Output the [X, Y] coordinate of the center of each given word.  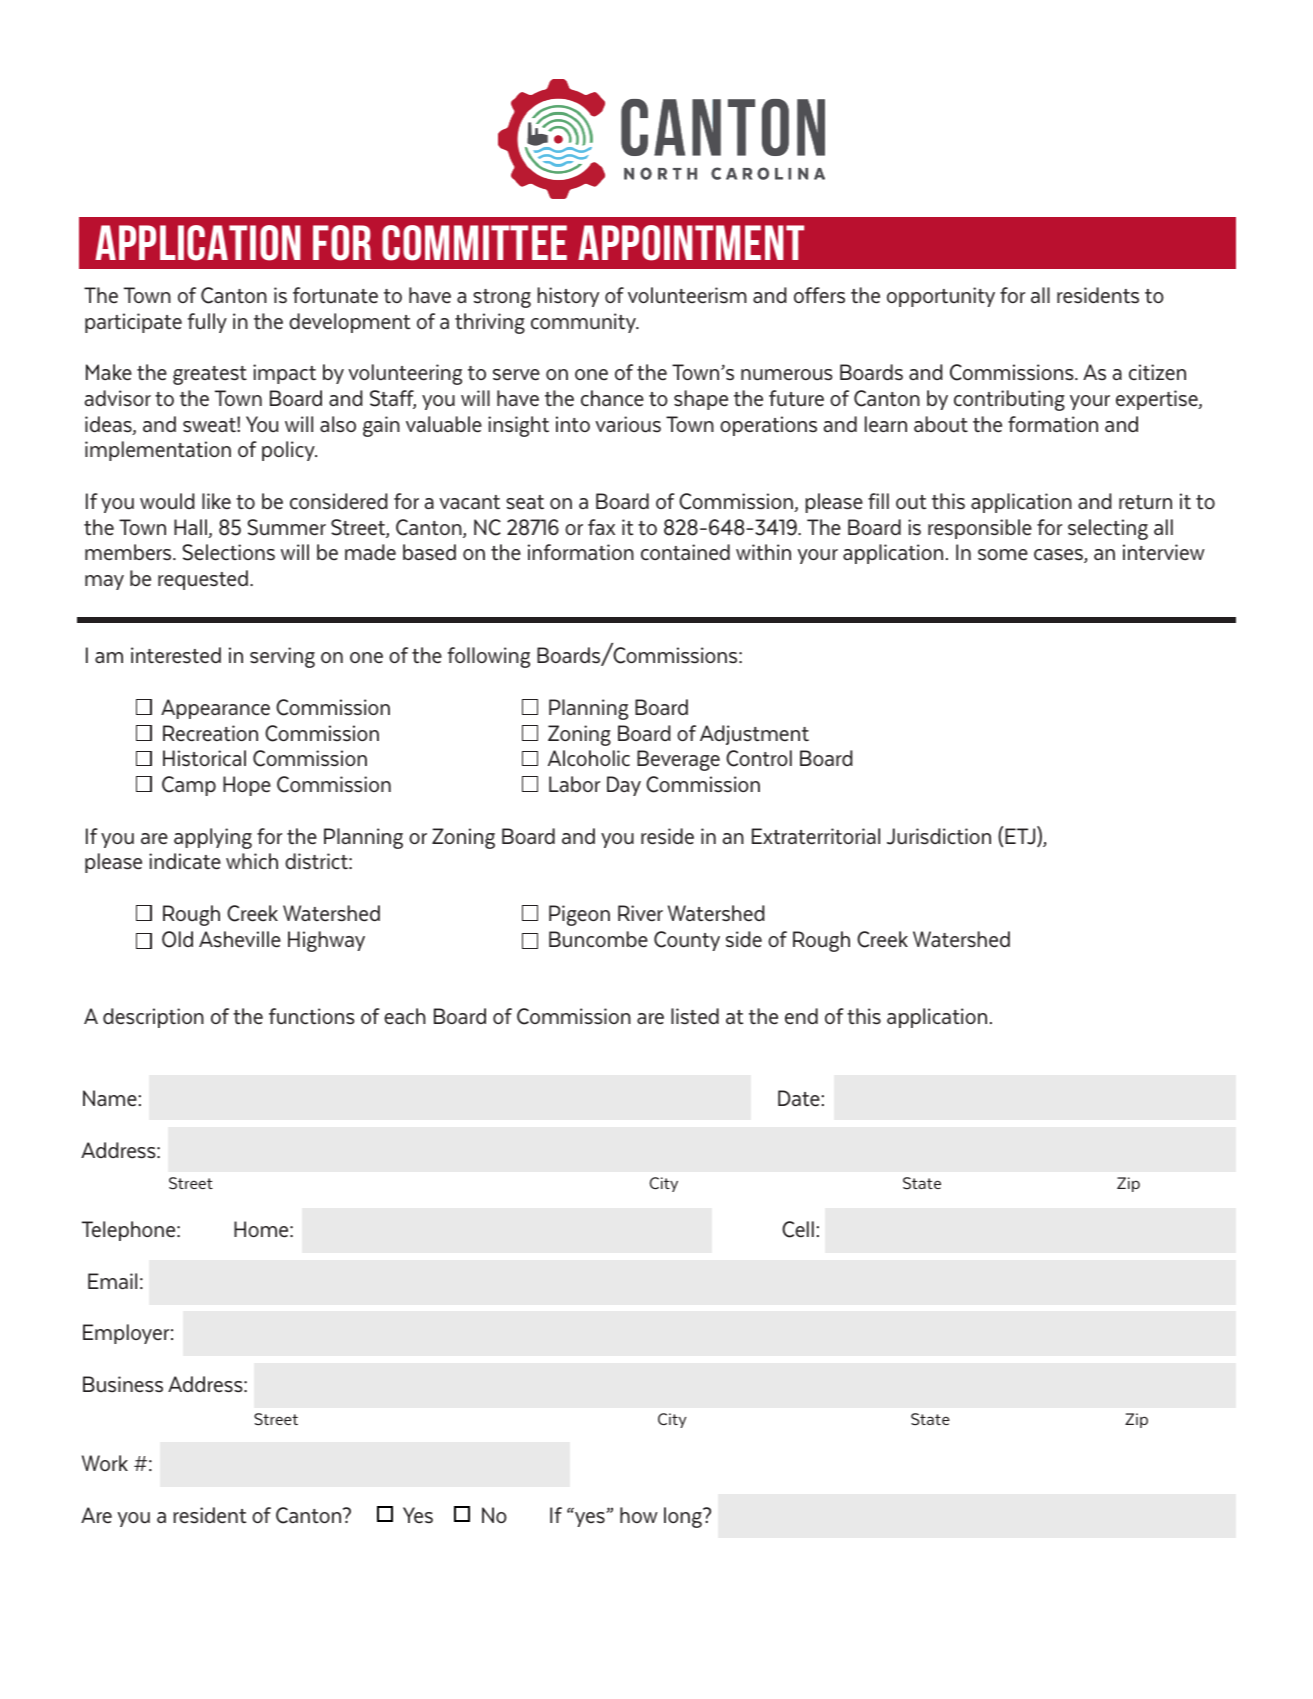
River [640, 913]
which [252, 861]
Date [800, 1098]
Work [105, 1463]
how [639, 1515]
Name [111, 1098]
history [568, 297]
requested [203, 580]
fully [207, 323]
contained [685, 552]
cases [1059, 556]
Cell [798, 1229]
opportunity [941, 297]
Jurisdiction [939, 836]
